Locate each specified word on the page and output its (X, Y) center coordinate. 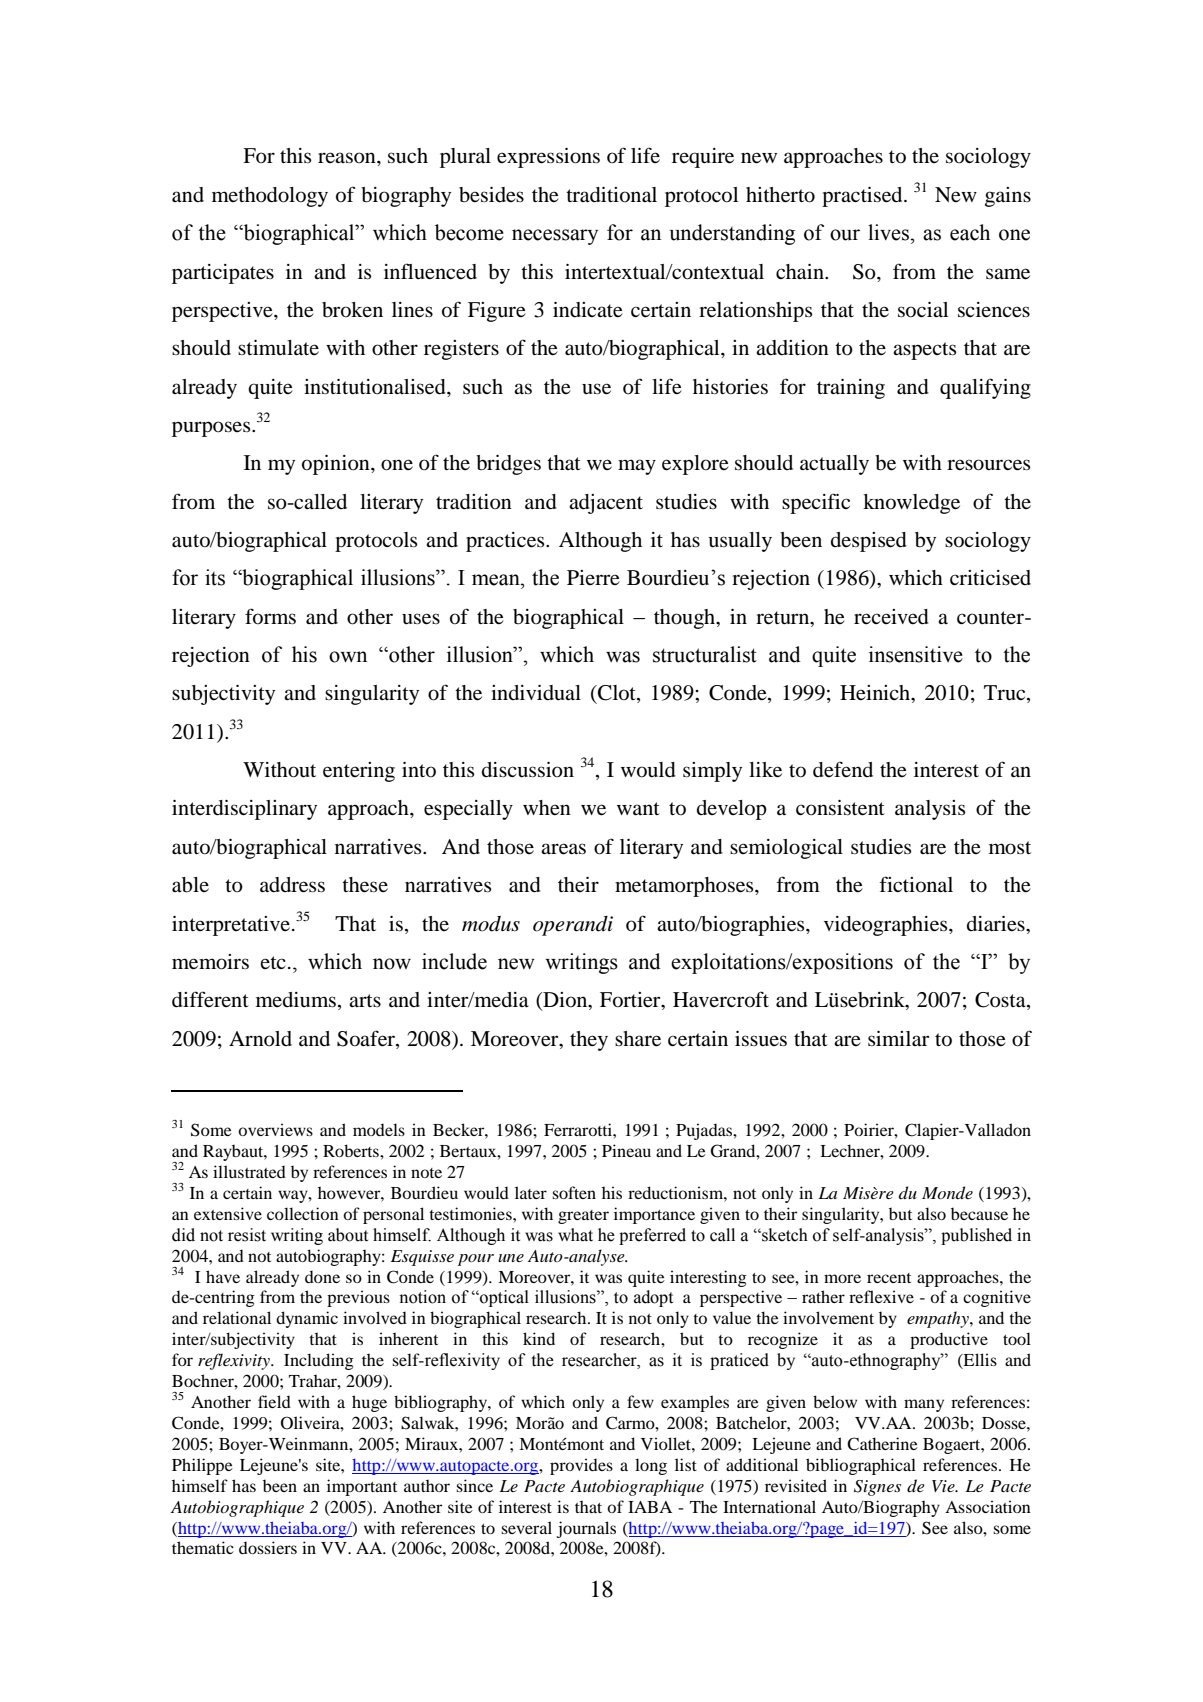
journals (586, 1529)
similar (898, 1039)
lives (888, 232)
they (589, 1041)
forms (270, 616)
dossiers (268, 1547)
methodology (270, 197)
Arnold (260, 1039)
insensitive (916, 654)
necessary (555, 237)
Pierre (593, 578)
